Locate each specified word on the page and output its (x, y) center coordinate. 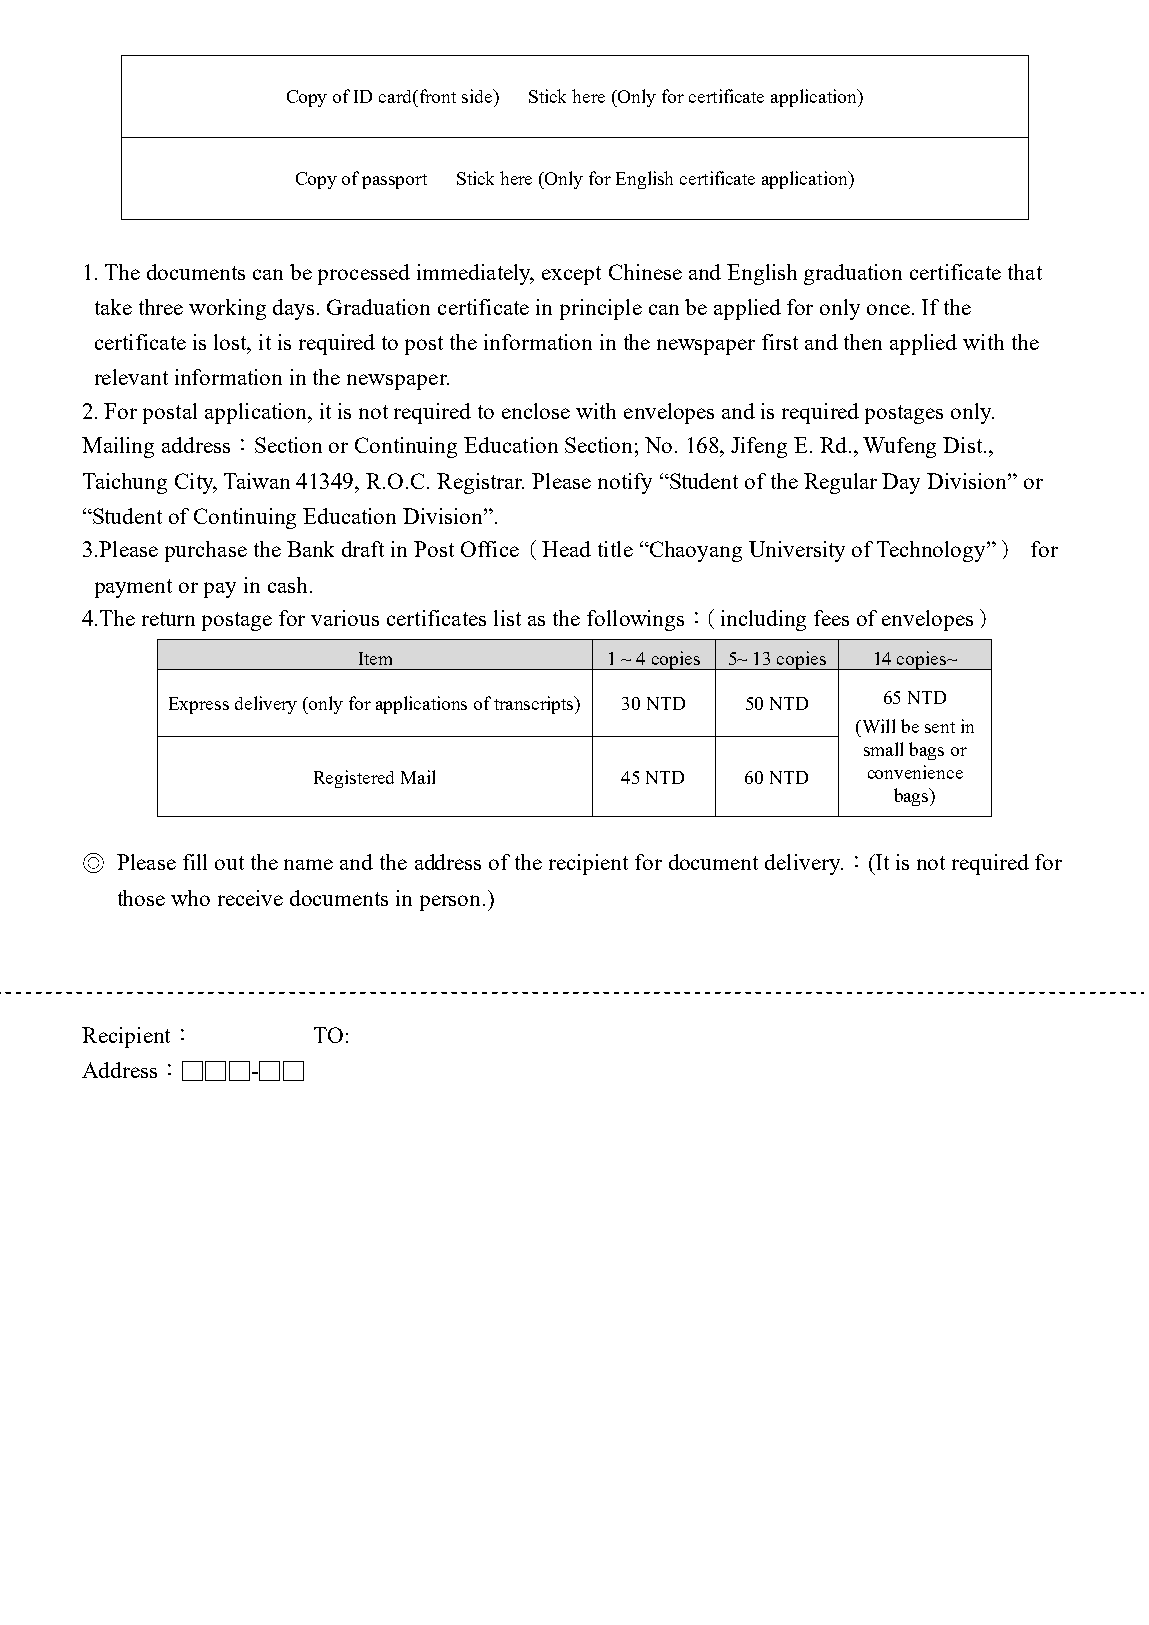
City (195, 483)
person (452, 903)
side (478, 96)
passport (394, 181)
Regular (840, 483)
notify (625, 483)
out (229, 863)
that (1025, 272)
